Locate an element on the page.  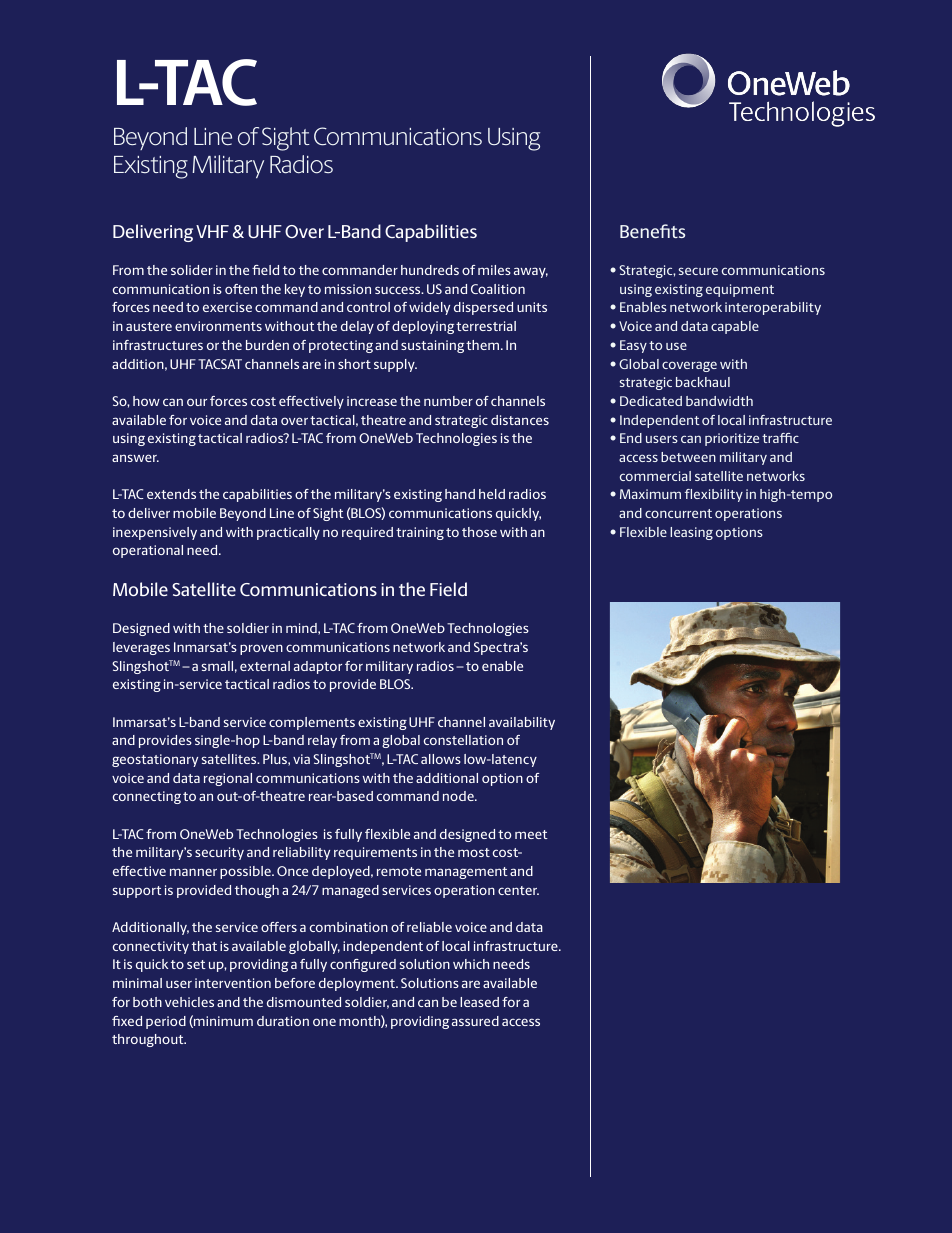
leased is located at coordinates (479, 1002).
